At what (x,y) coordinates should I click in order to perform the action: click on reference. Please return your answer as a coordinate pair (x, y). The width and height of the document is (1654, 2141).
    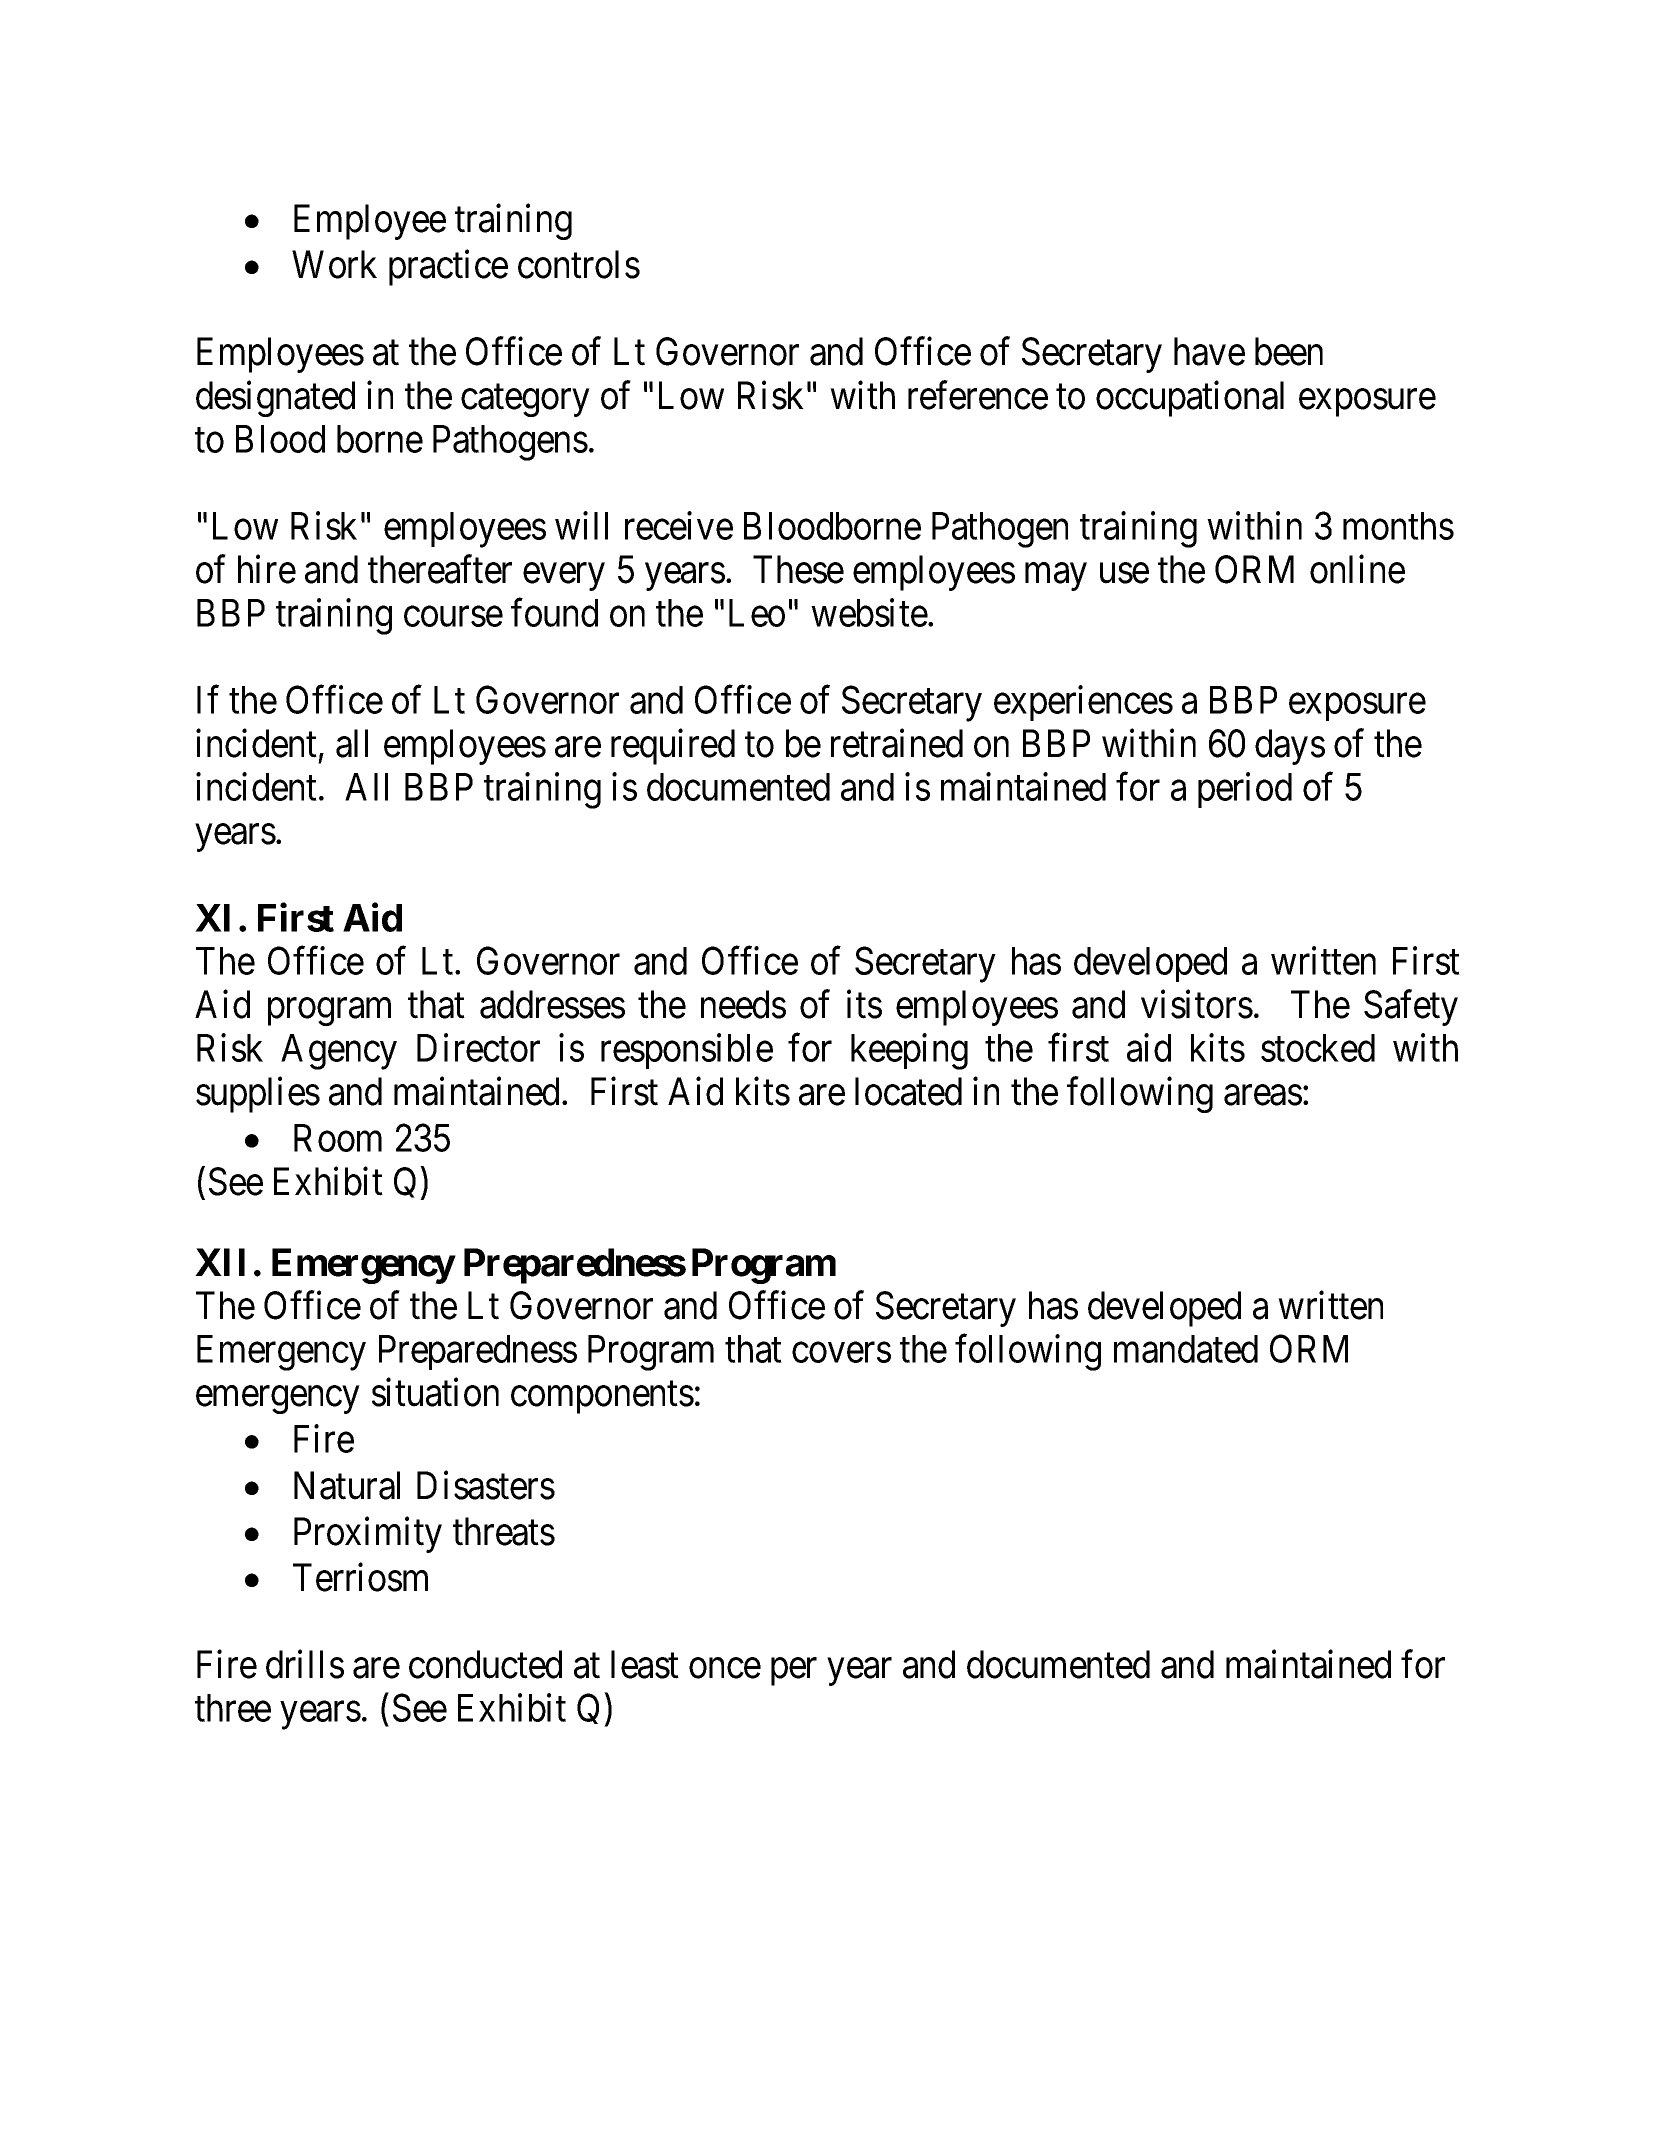
    Looking at the image, I should click on (978, 395).
